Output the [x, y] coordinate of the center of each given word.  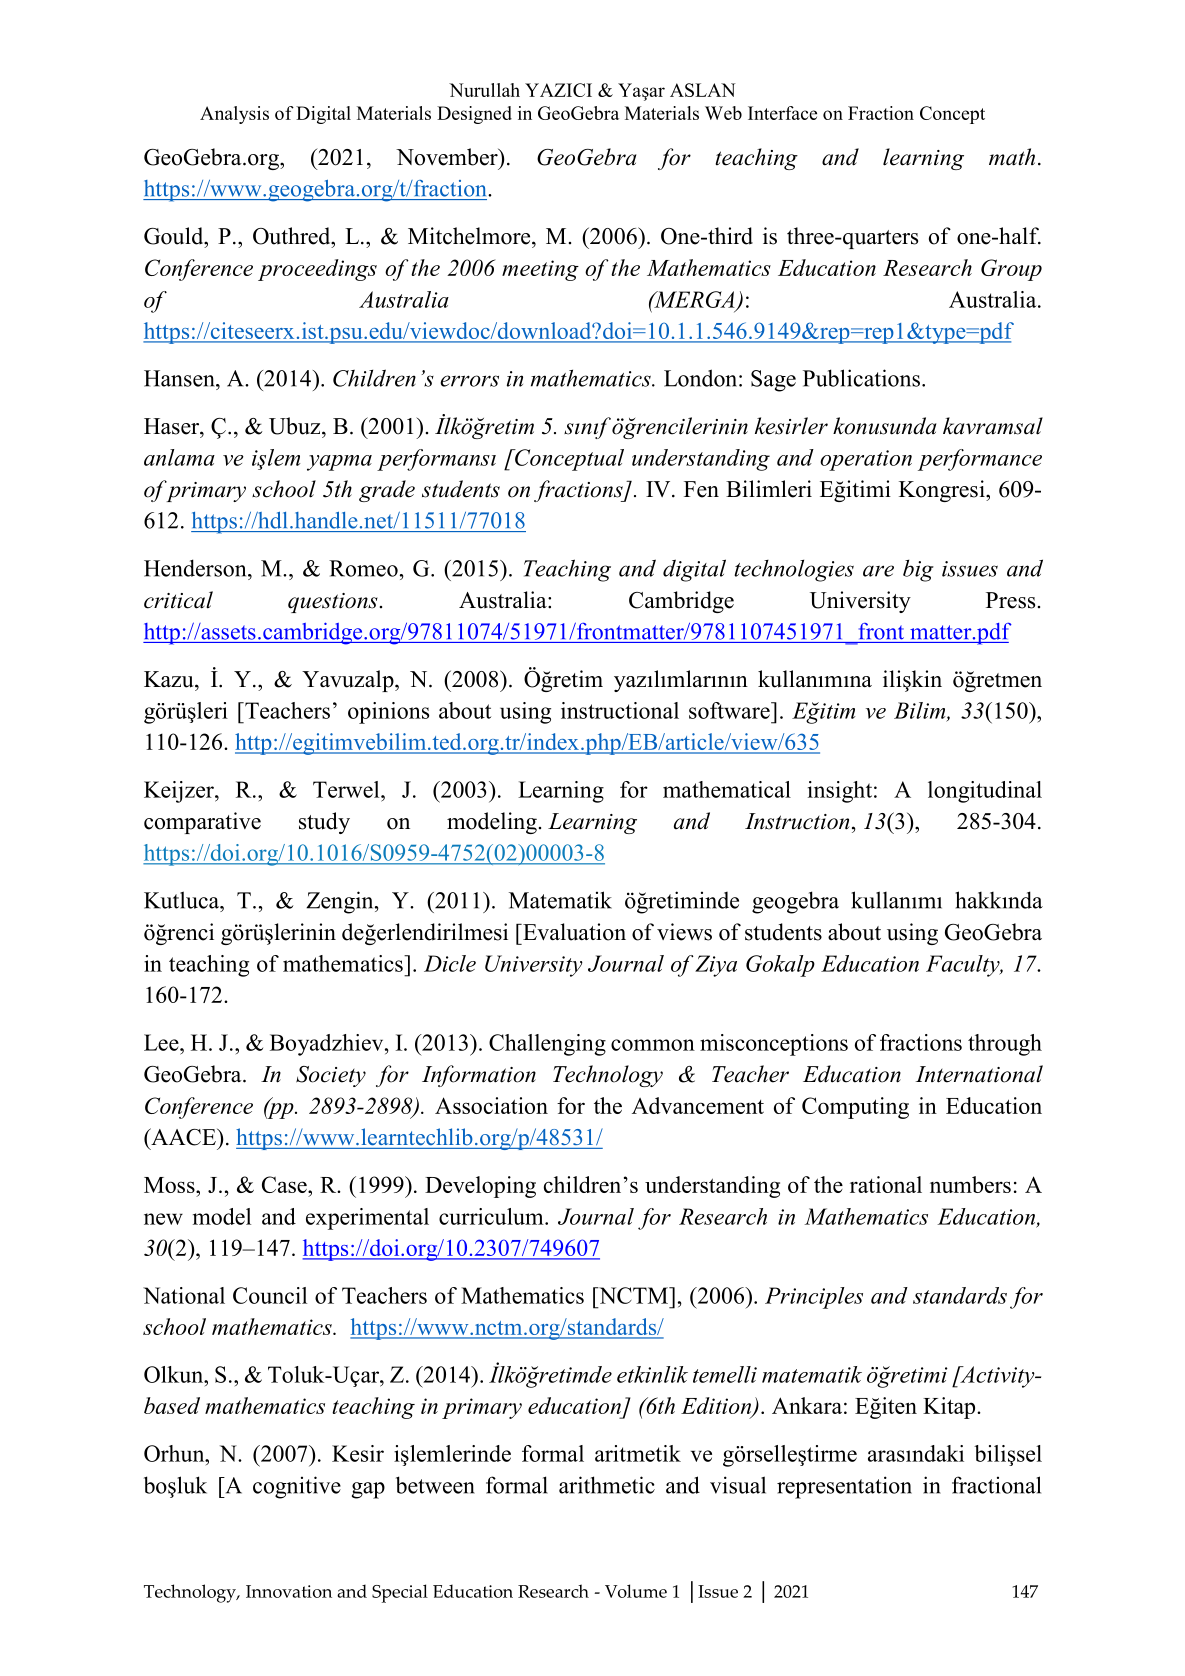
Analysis [234, 115]
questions [333, 603]
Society [331, 1076]
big [918, 570]
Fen [701, 489]
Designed [474, 115]
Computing [855, 1108]
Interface [782, 113]
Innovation [289, 1591]
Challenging [547, 1045]
